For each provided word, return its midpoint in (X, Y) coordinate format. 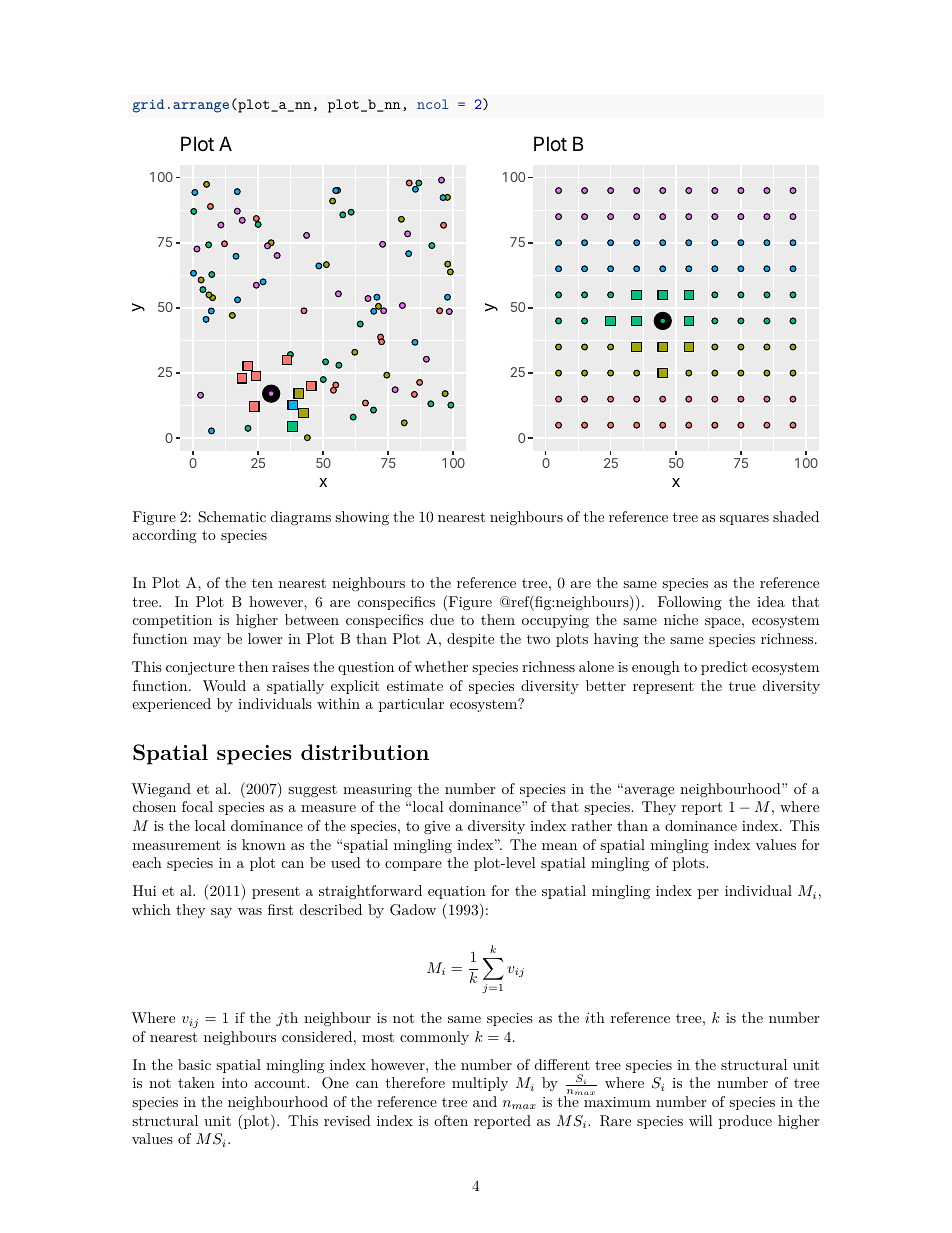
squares (744, 520)
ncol (433, 104)
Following (690, 603)
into (235, 1083)
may (207, 642)
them (498, 619)
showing (362, 518)
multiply (480, 1084)
